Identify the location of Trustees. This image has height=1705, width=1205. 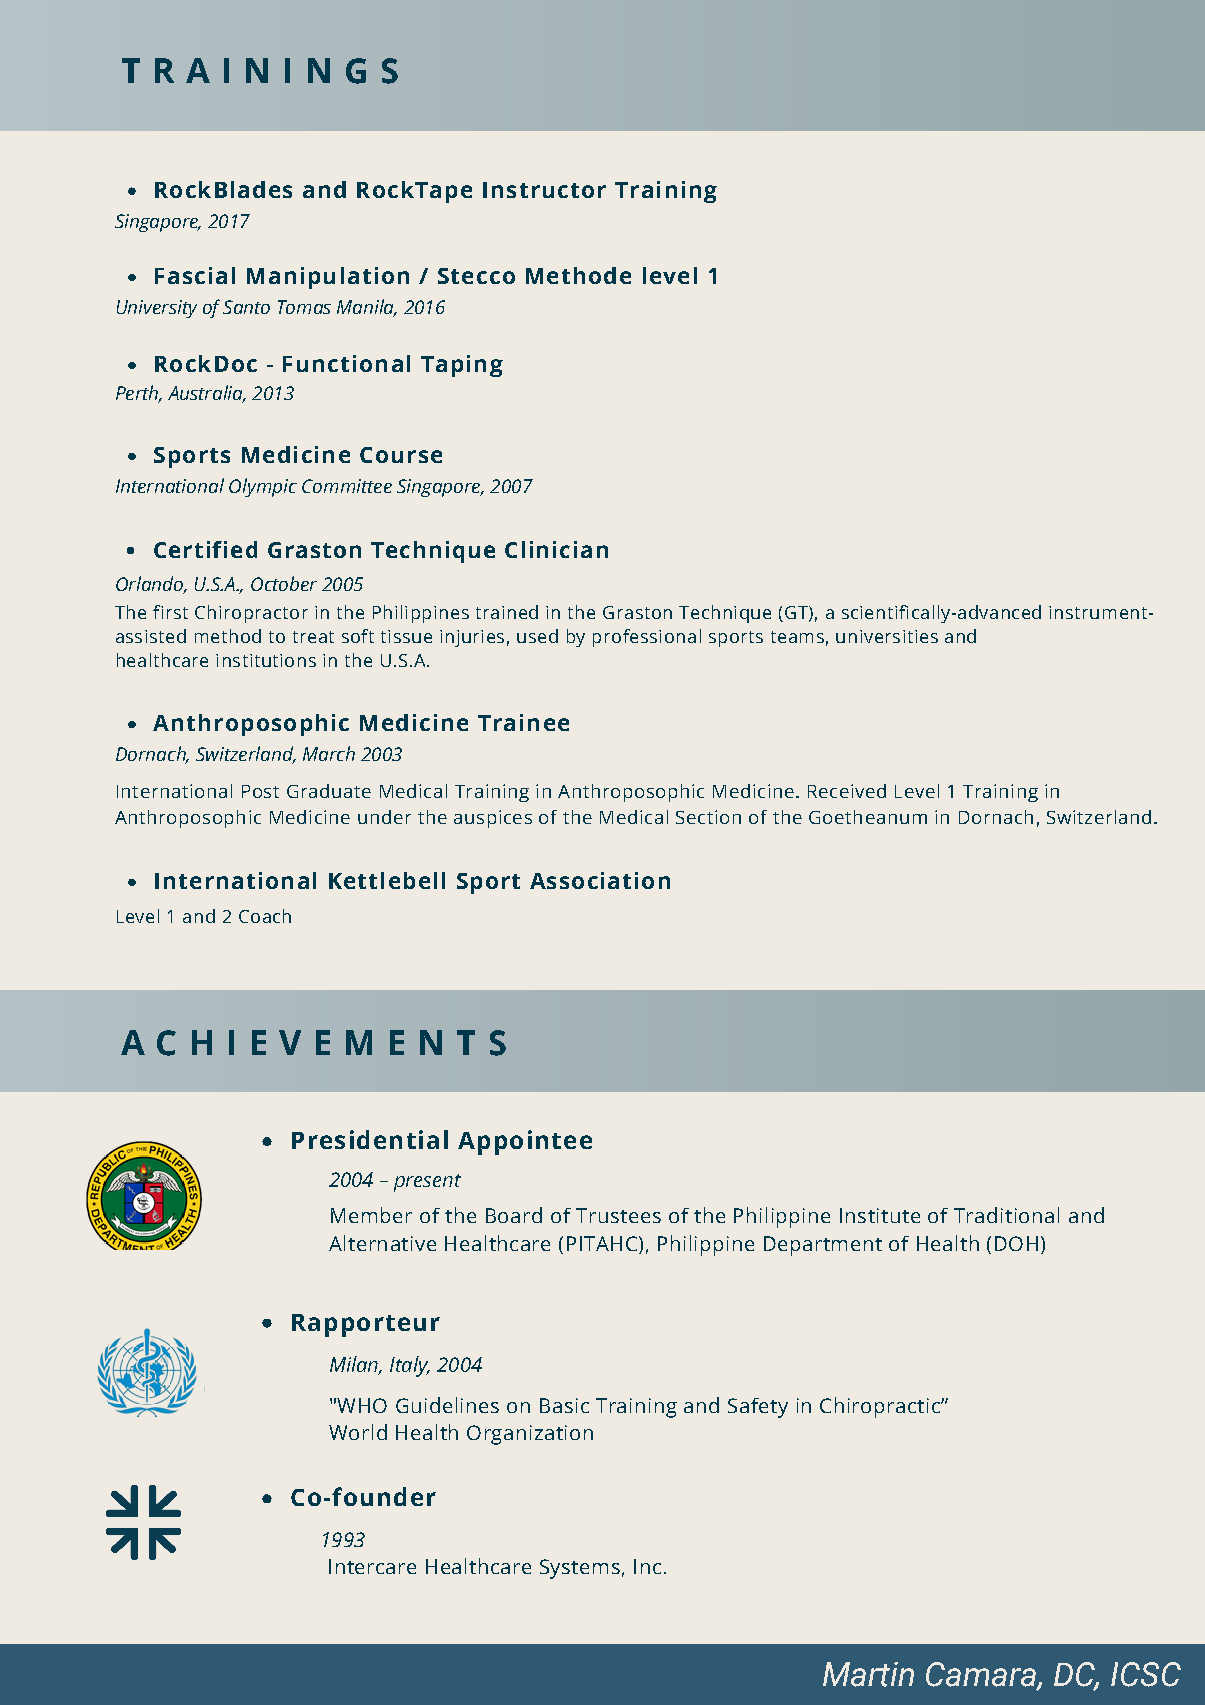
(618, 1215).
